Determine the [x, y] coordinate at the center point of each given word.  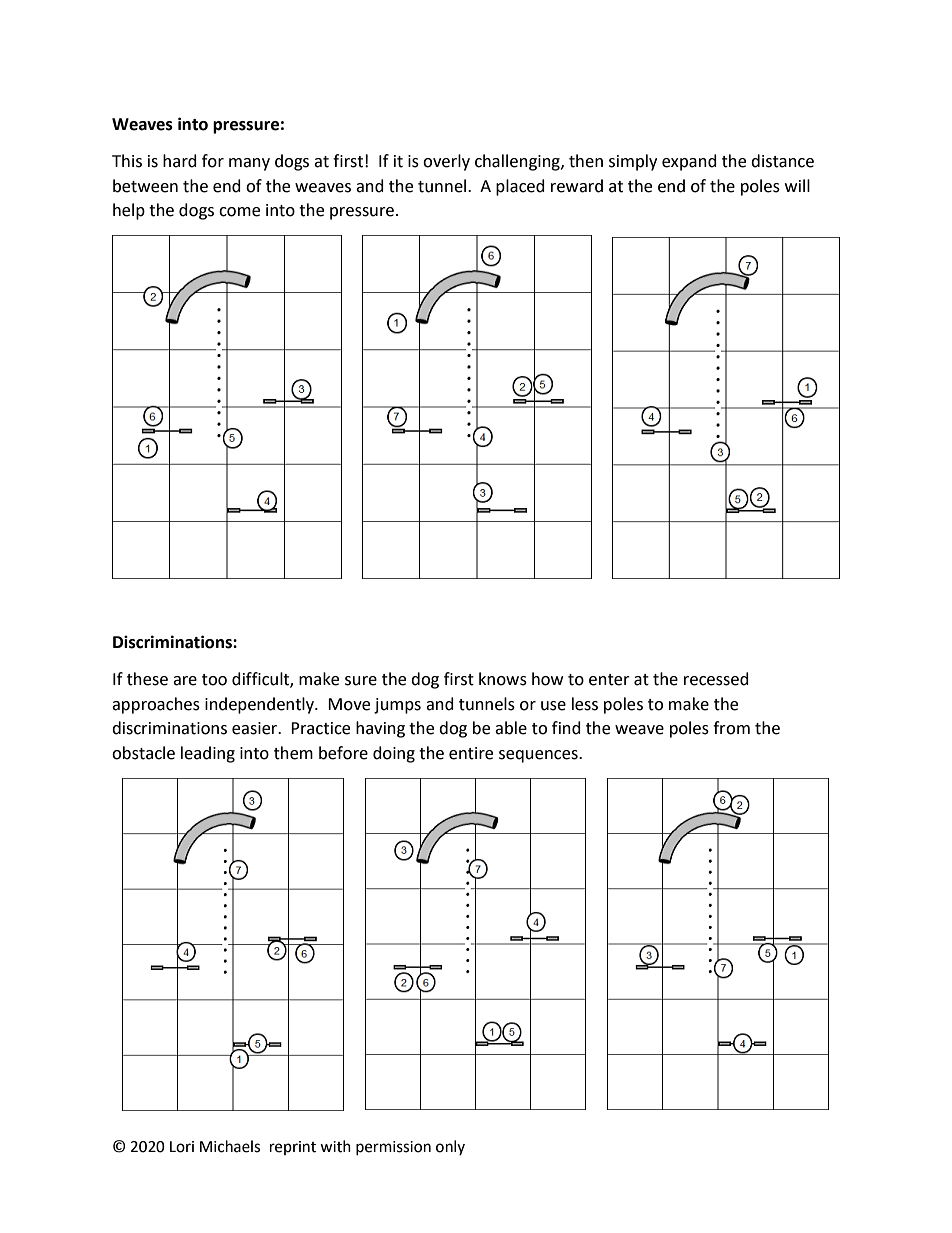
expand [689, 162]
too [214, 680]
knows [503, 679]
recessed [716, 679]
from [731, 728]
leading [208, 754]
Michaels [230, 1146]
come [239, 212]
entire [471, 753]
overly [446, 162]
